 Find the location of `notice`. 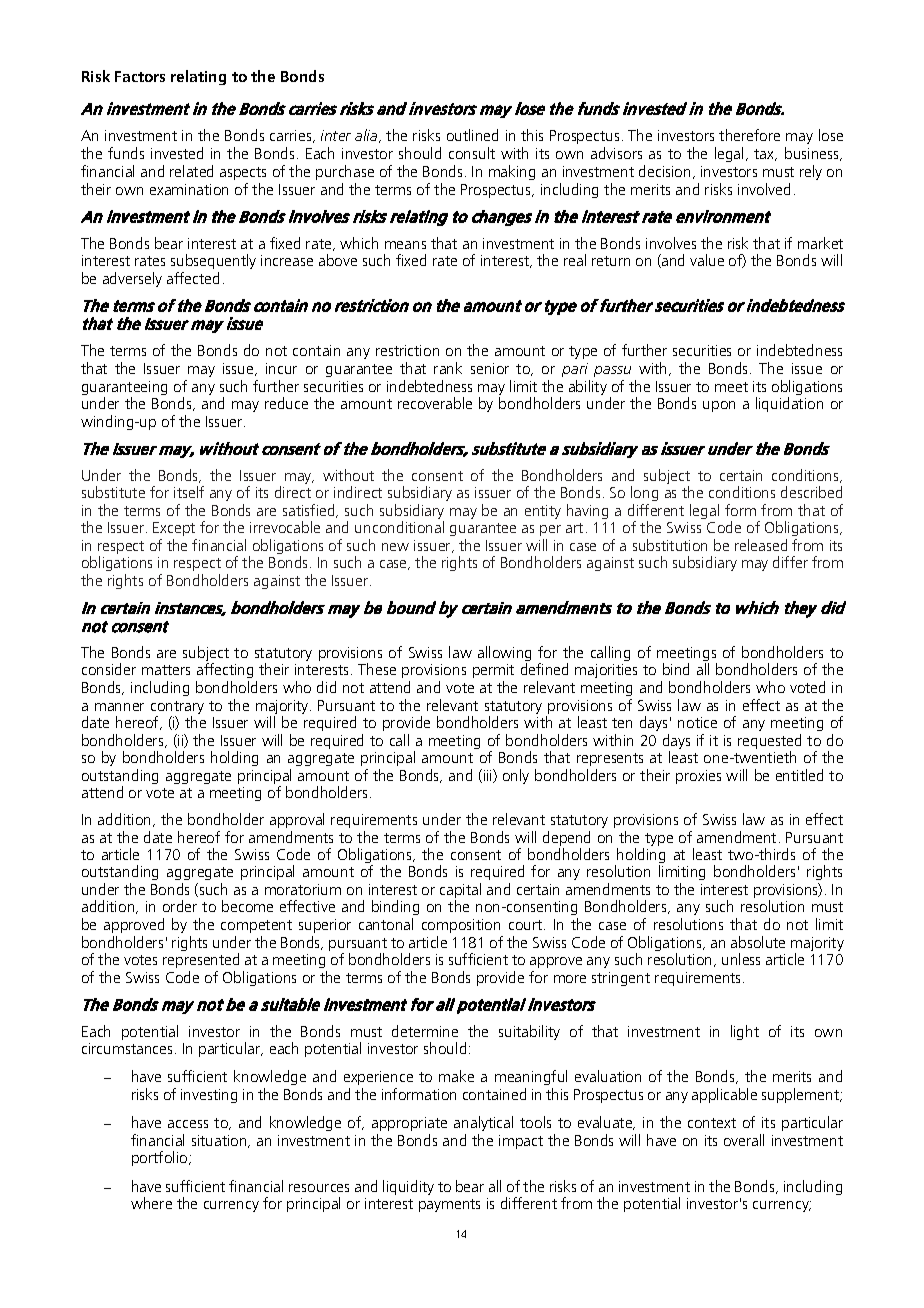

notice is located at coordinates (697, 722).
